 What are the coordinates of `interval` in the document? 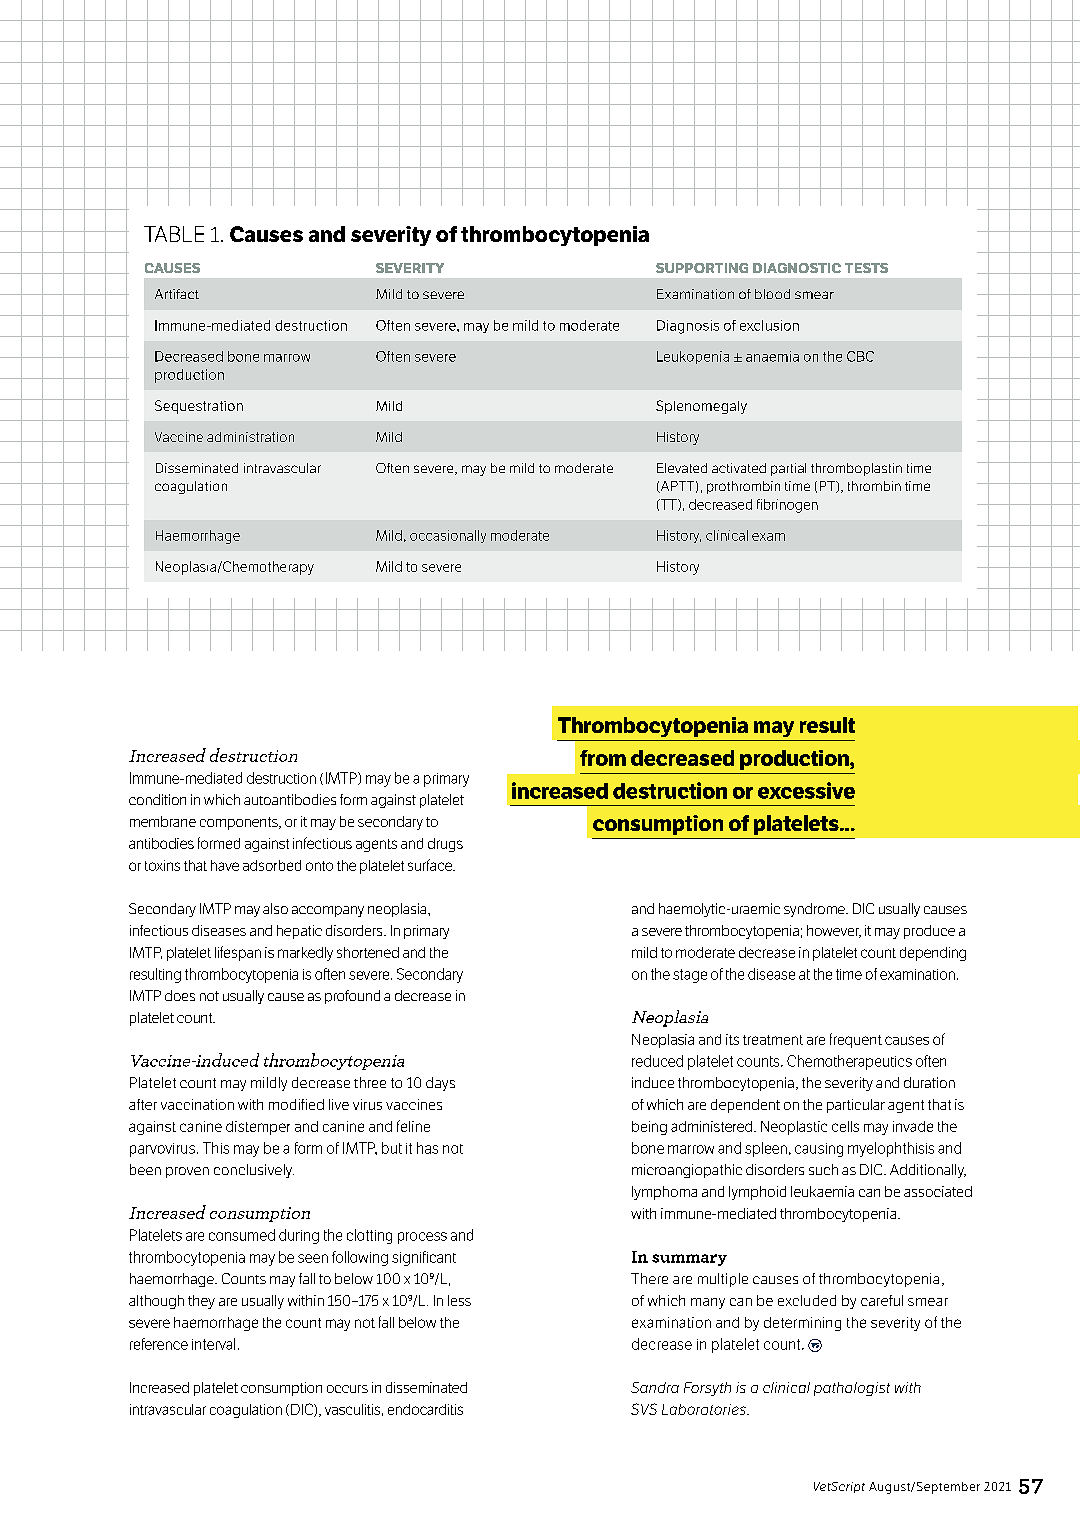 It's located at (213, 1344).
